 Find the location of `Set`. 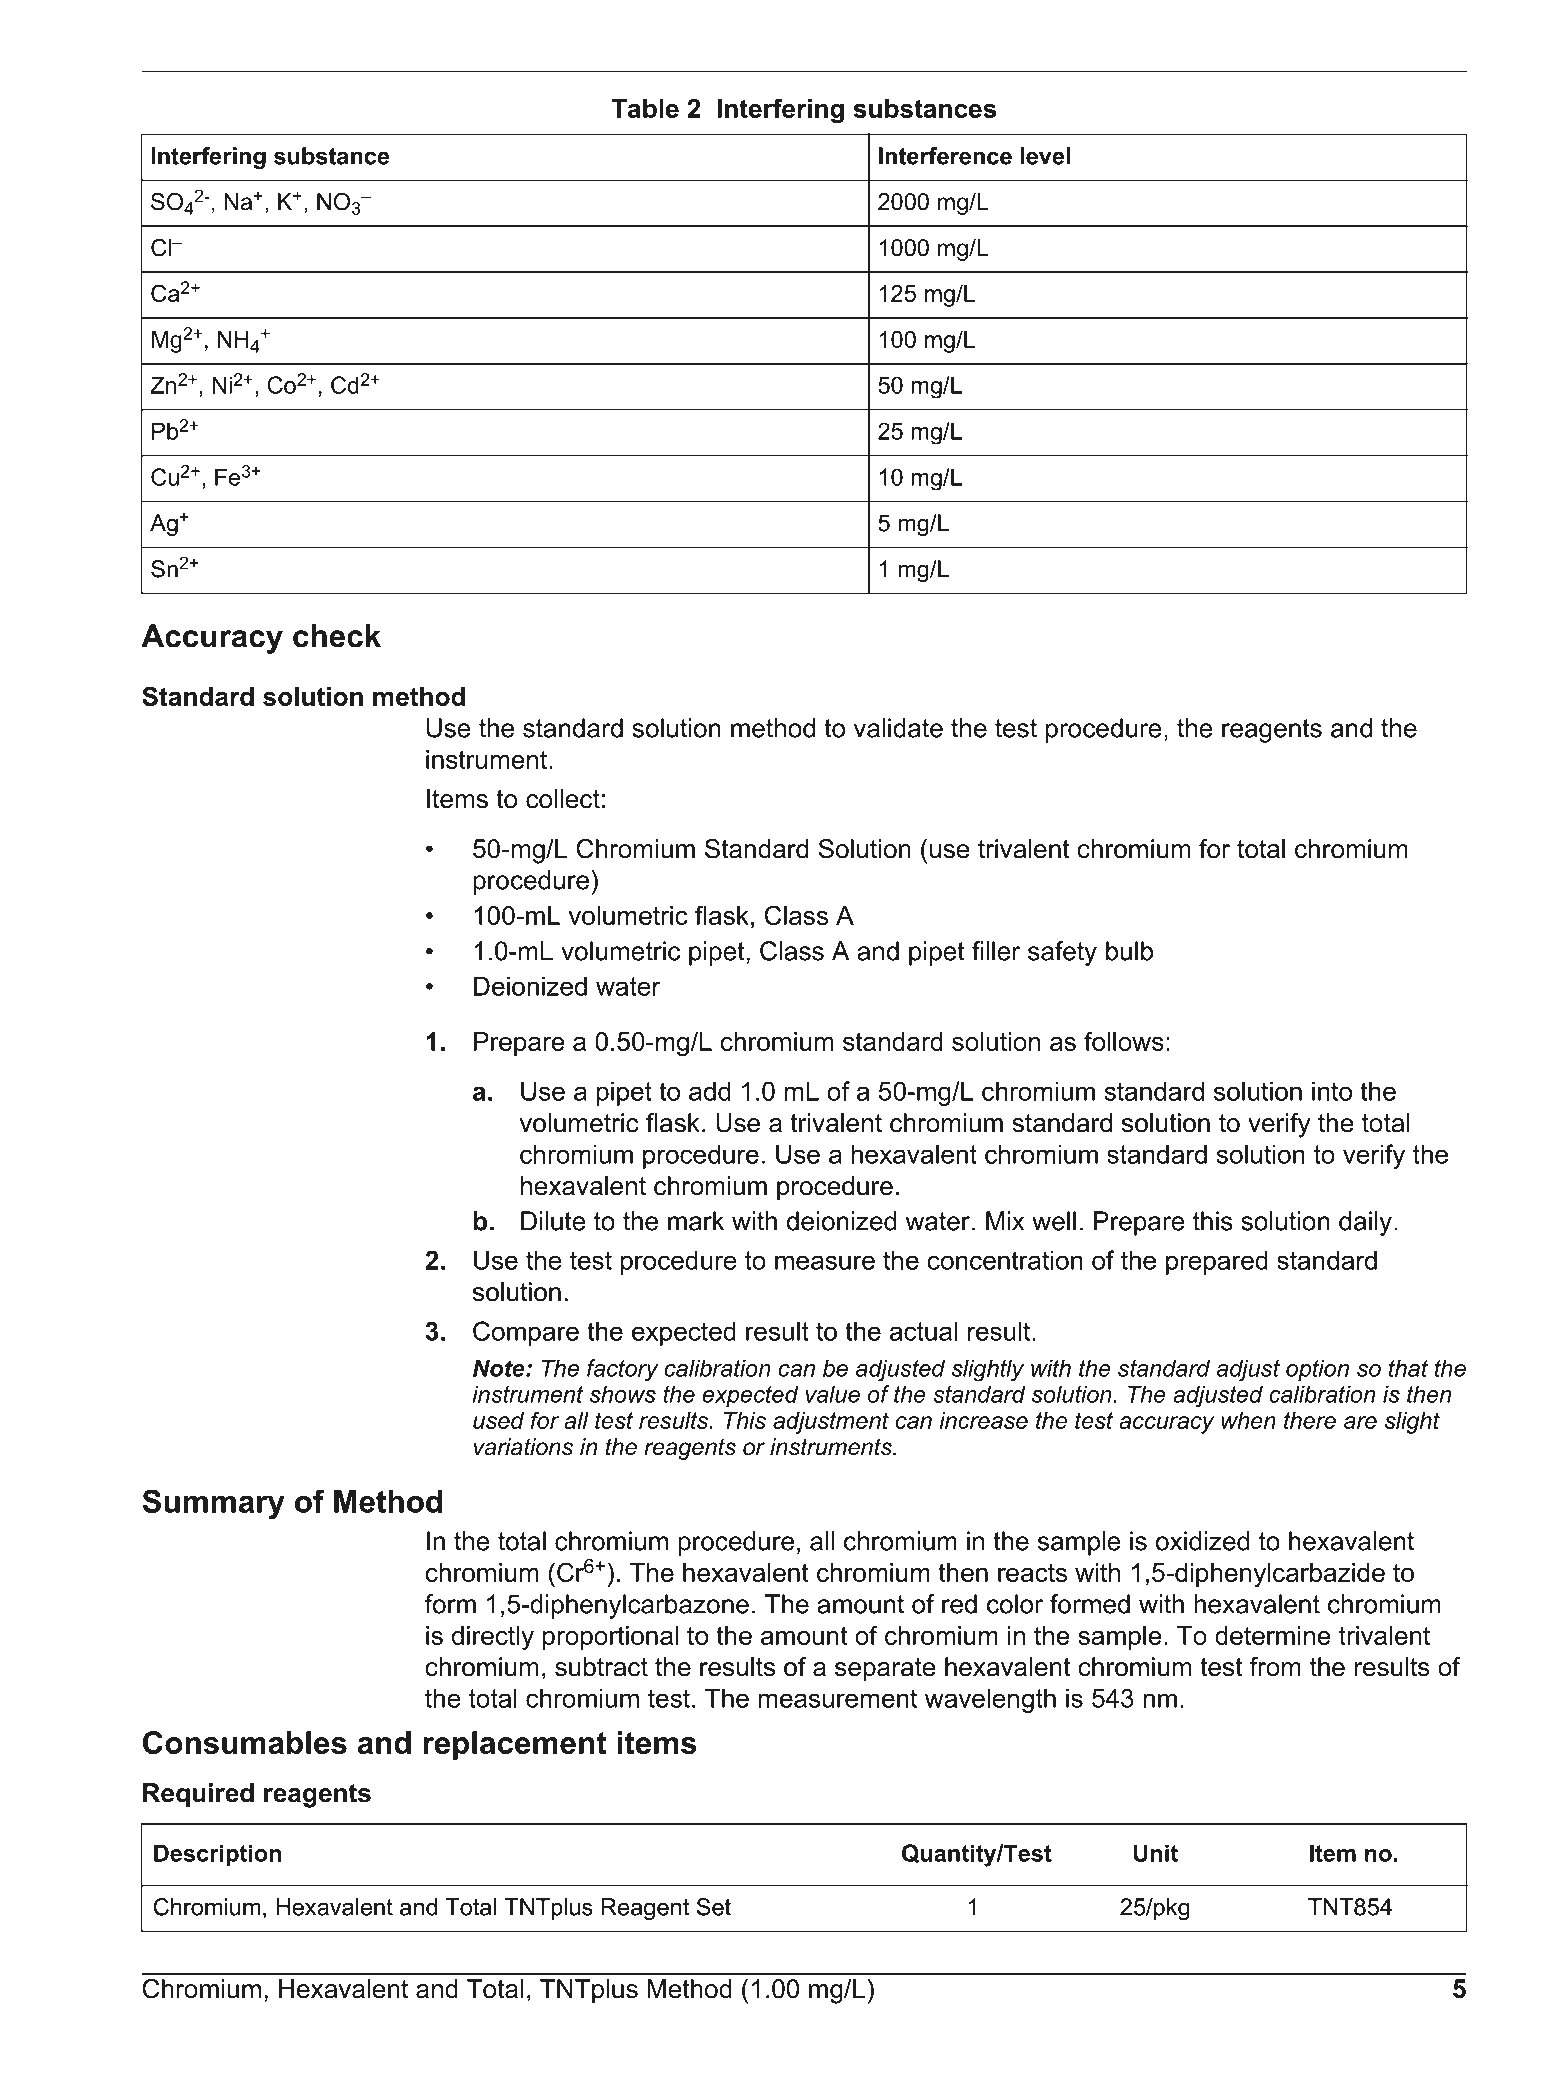

Set is located at coordinates (714, 1907).
